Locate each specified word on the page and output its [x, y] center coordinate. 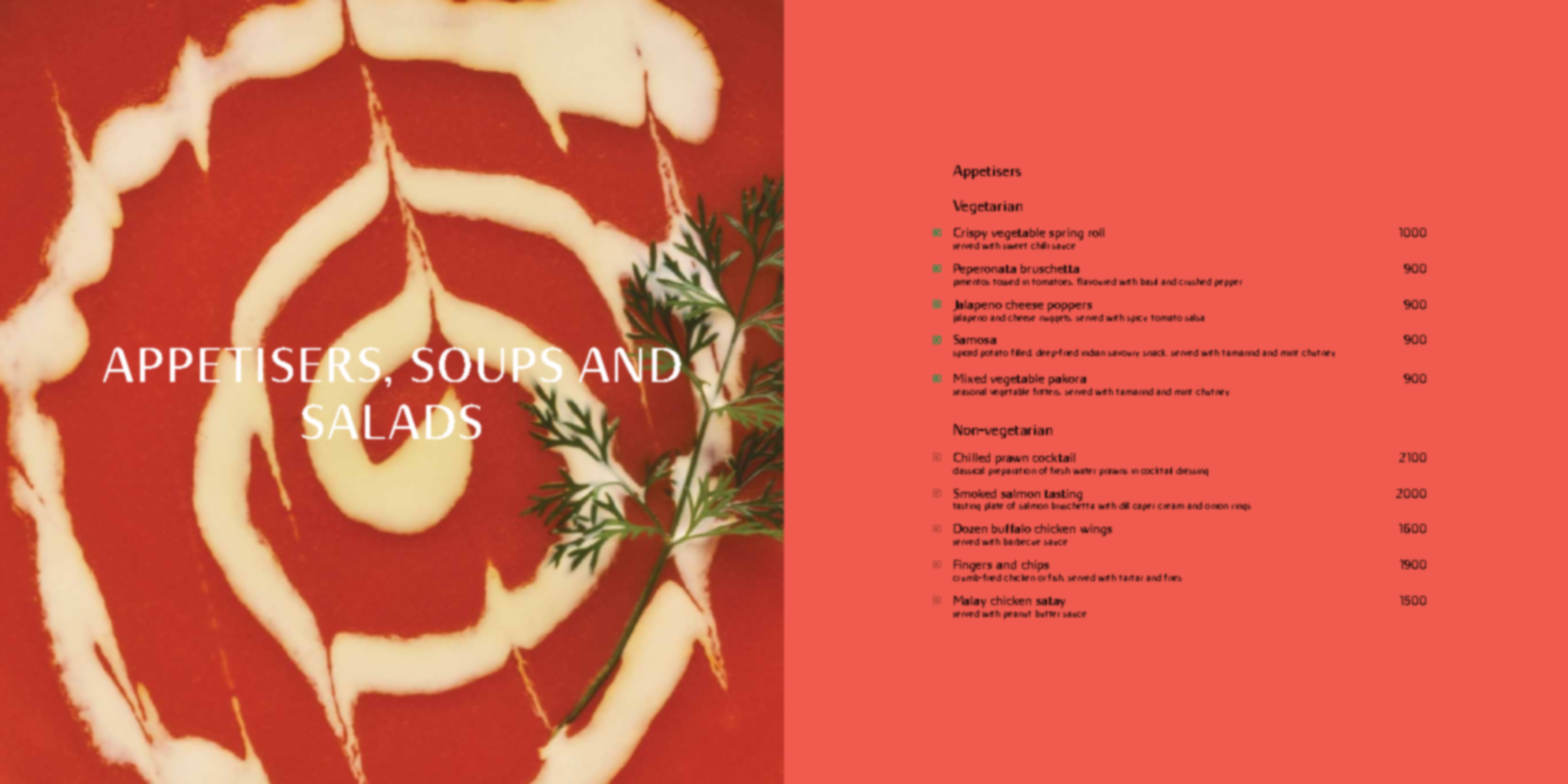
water [1084, 471]
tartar [1131, 578]
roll [1096, 232]
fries [1173, 577]
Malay [970, 602]
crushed [1195, 281]
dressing [1192, 471]
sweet [1015, 246]
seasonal [969, 391]
